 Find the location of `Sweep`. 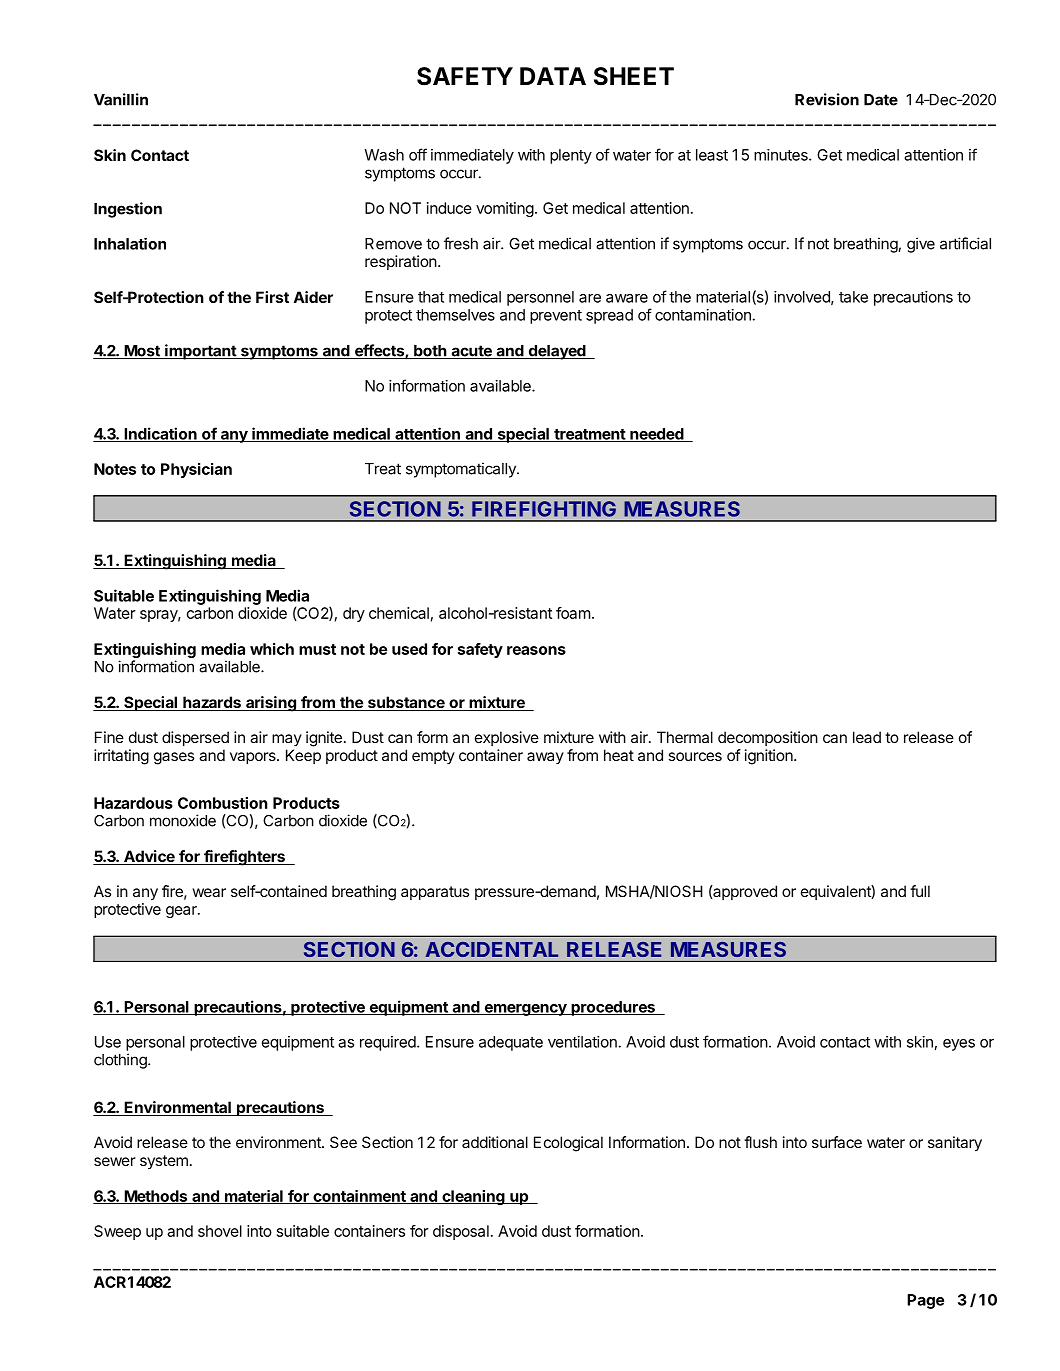

Sweep is located at coordinates (117, 1232).
